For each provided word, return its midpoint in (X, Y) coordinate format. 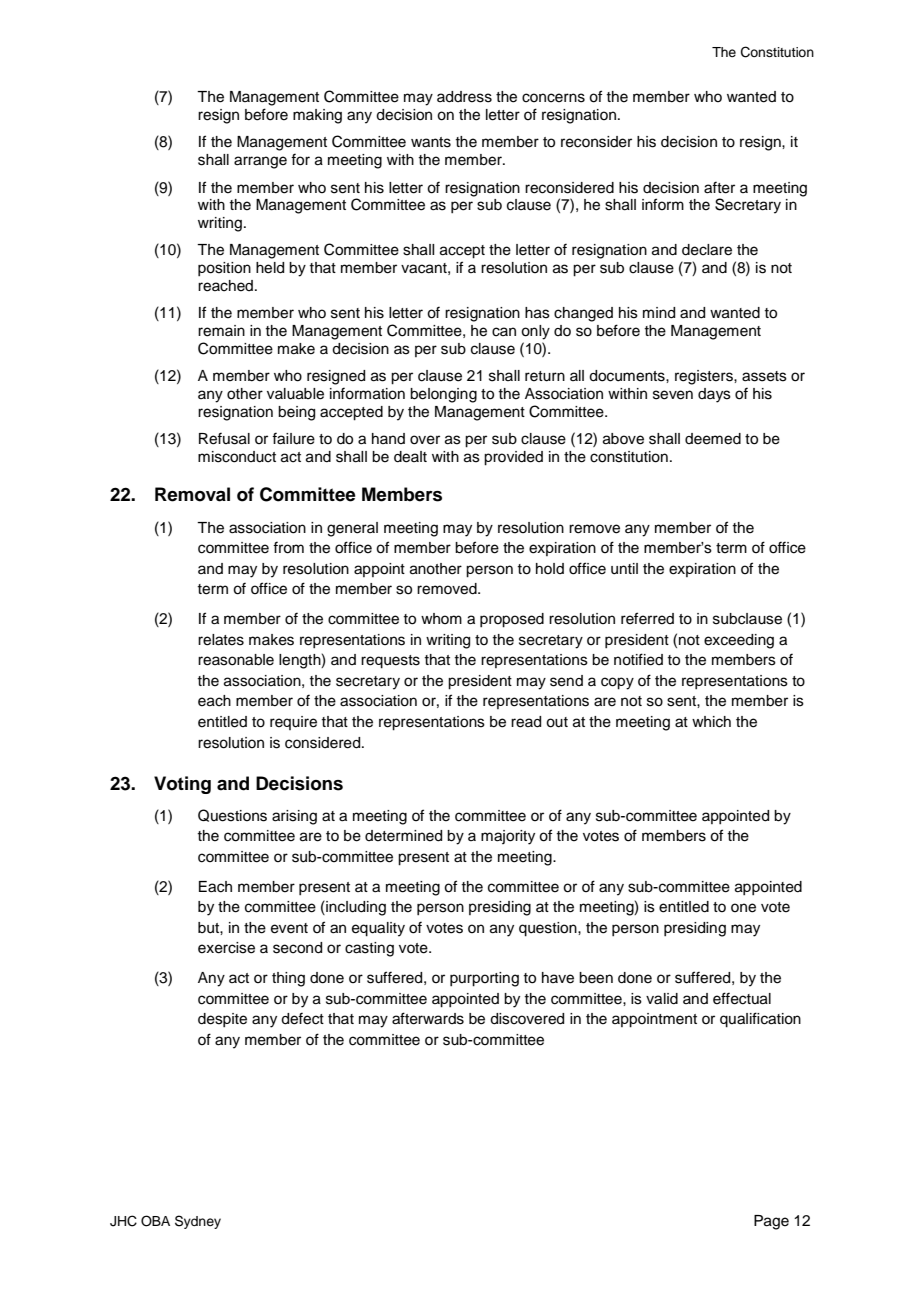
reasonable (236, 660)
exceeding (739, 641)
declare (707, 250)
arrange (260, 162)
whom (441, 618)
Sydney (198, 1222)
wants (431, 142)
